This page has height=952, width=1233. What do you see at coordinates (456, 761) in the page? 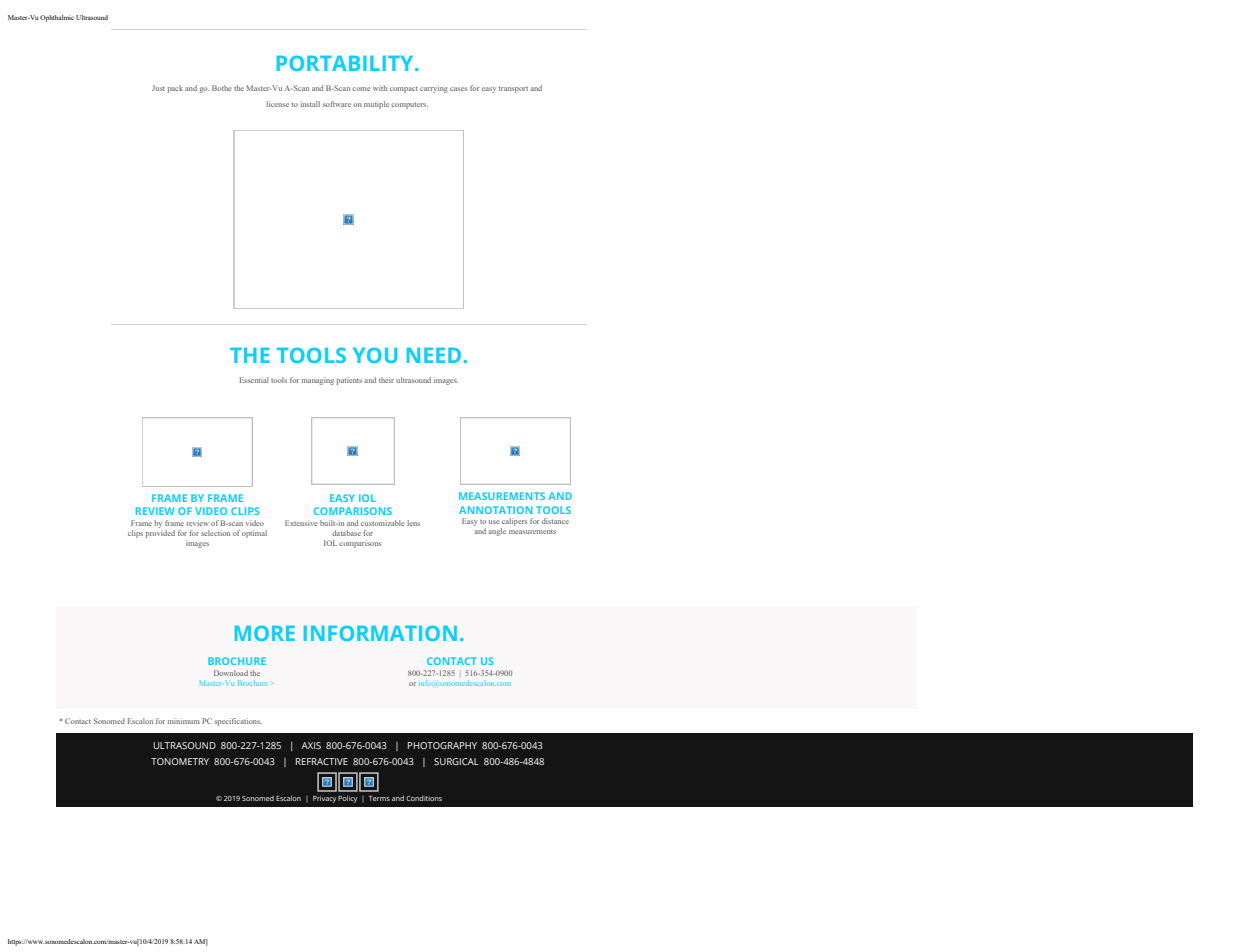
I see `SURGICAL` at bounding box center [456, 761].
